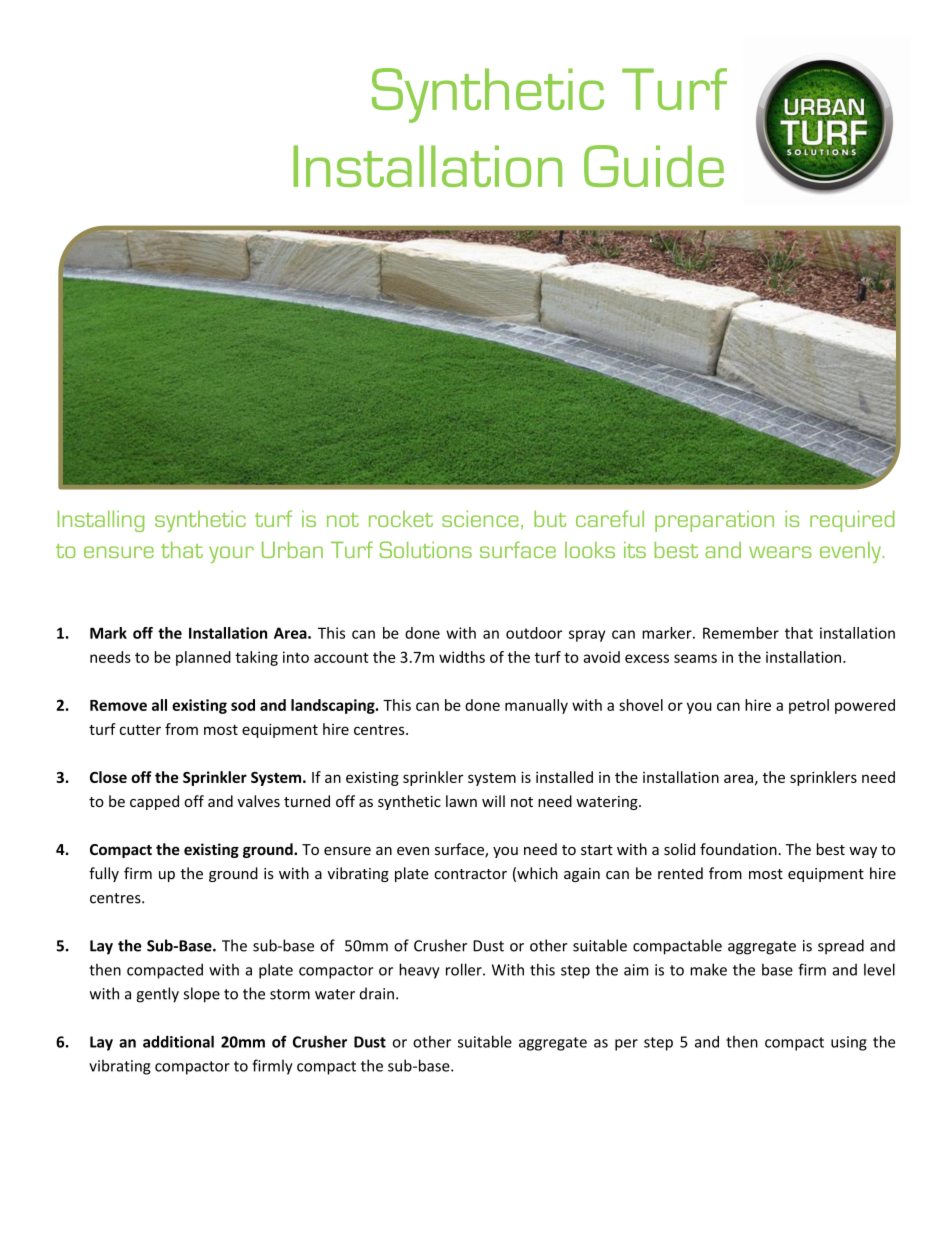 This page has width=952, height=1233. I want to click on planned, so click(203, 658).
